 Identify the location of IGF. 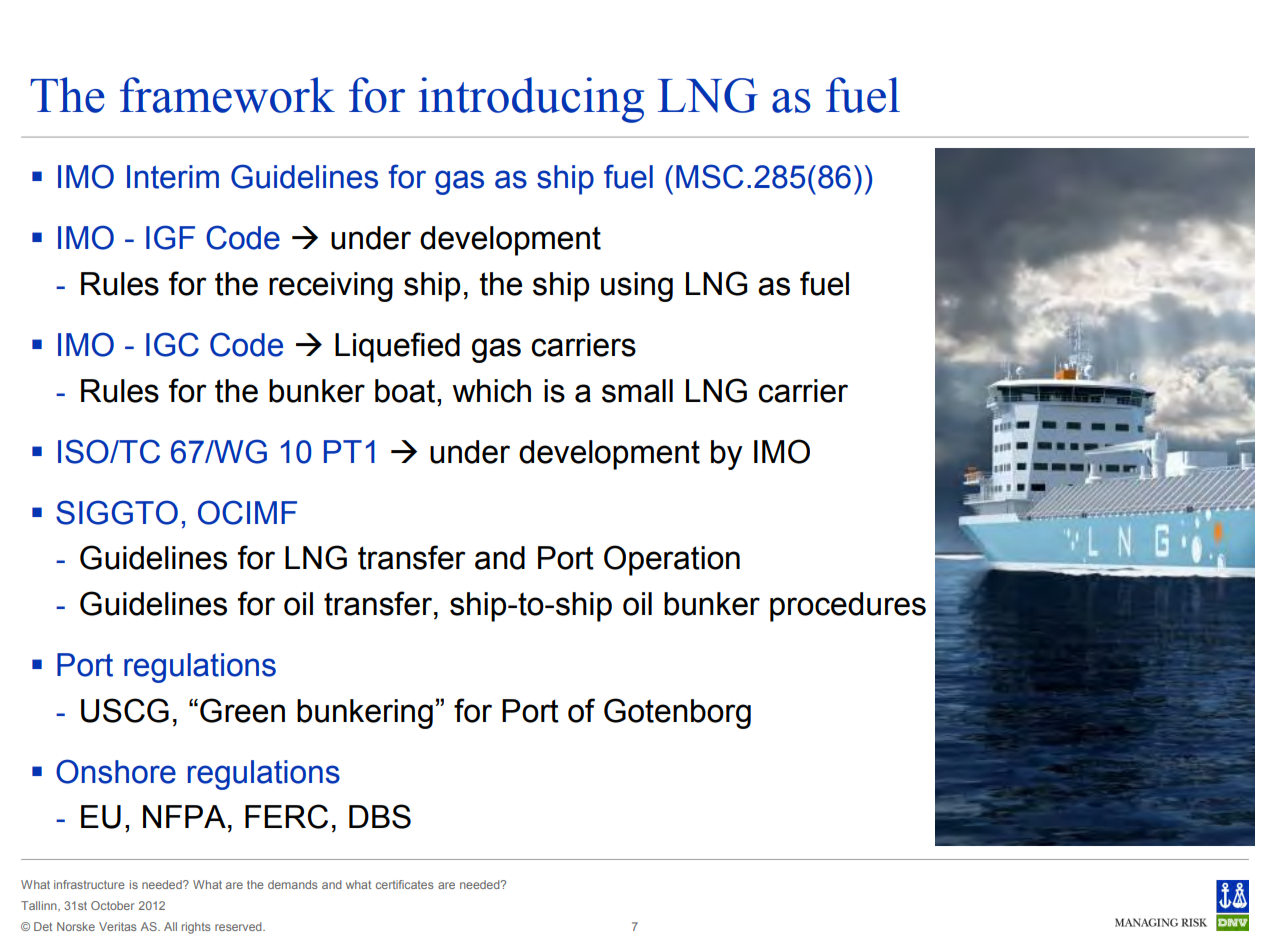
(170, 237).
